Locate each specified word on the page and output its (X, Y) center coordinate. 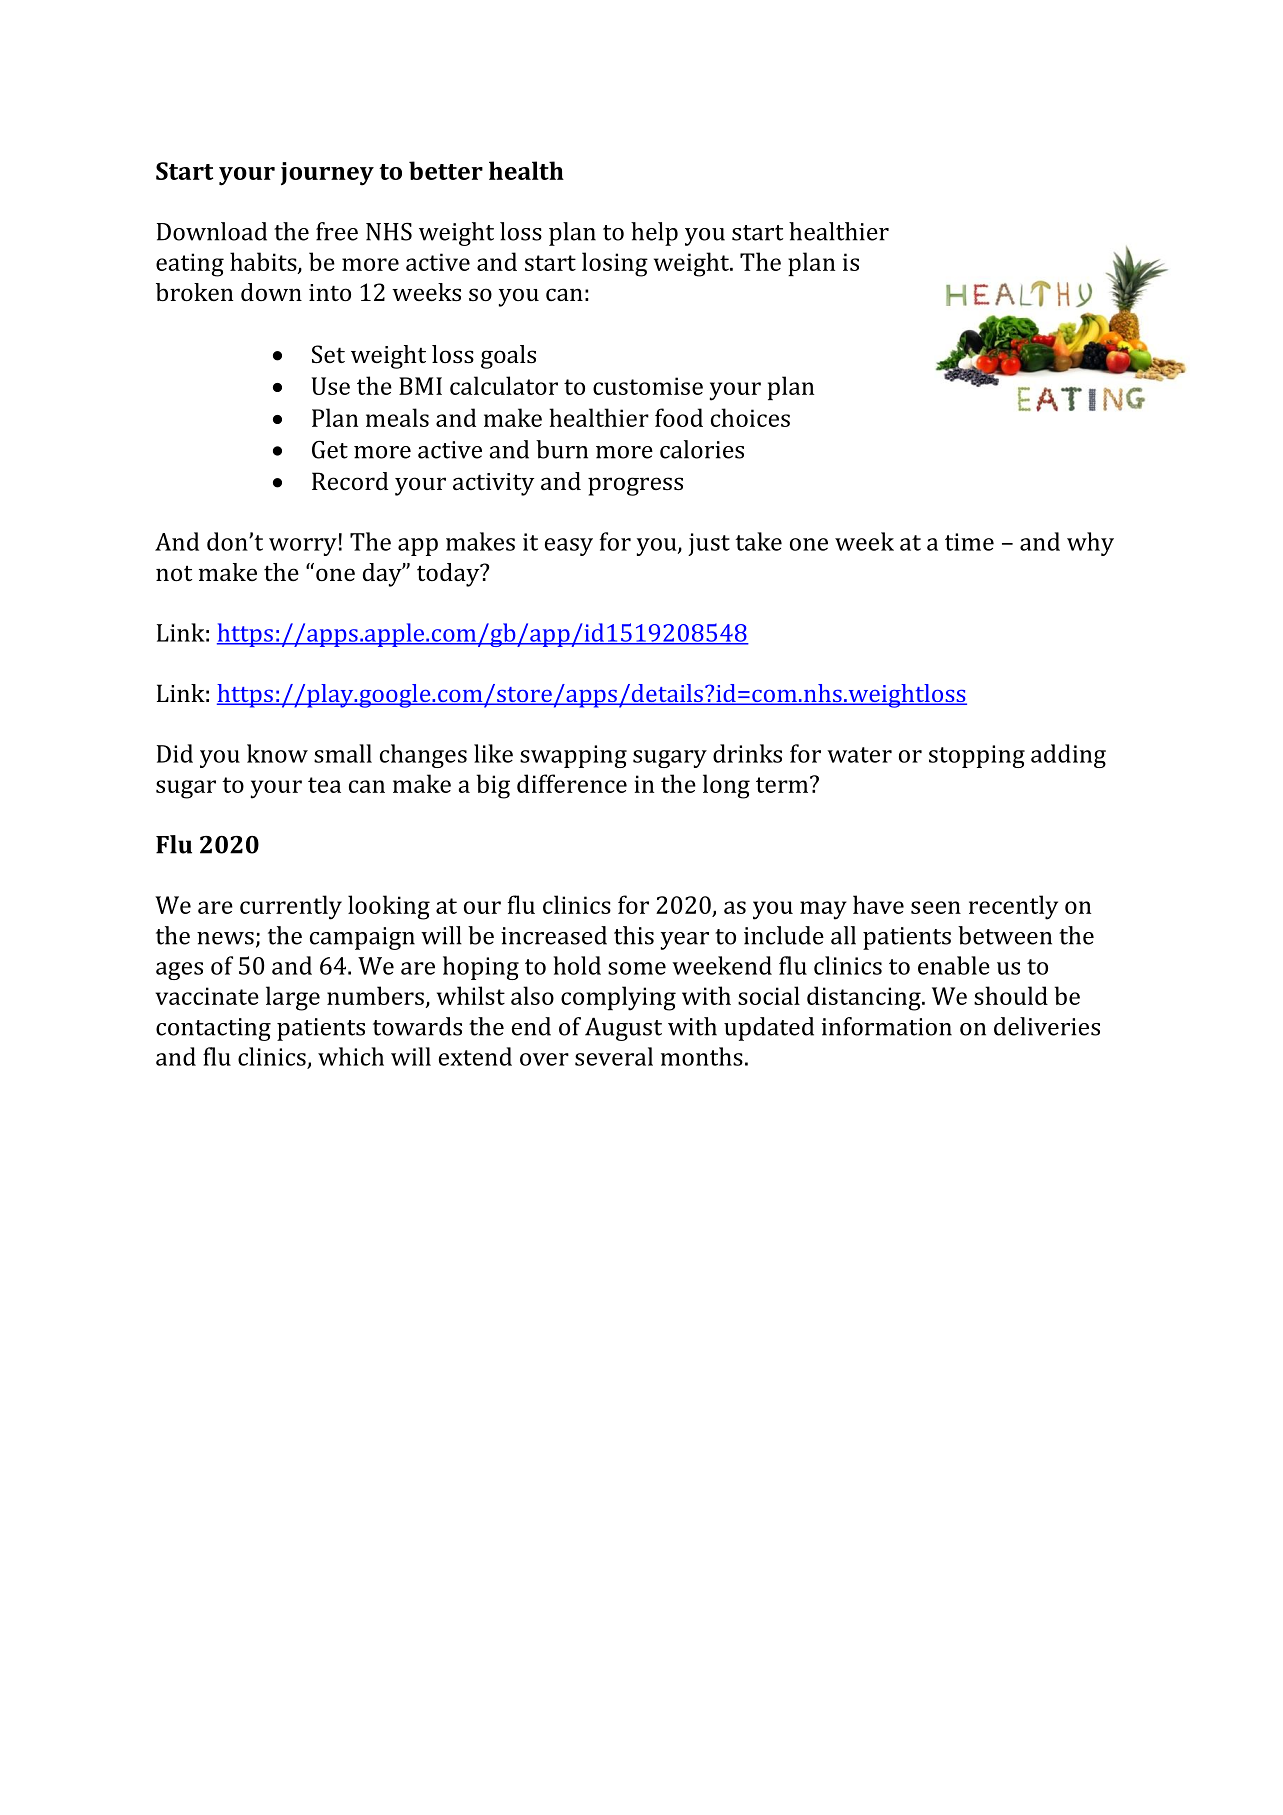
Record (350, 481)
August (623, 1029)
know (277, 753)
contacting (213, 1029)
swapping (573, 756)
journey (327, 174)
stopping (977, 756)
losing (615, 264)
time (969, 542)
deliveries (1047, 1026)
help (654, 234)
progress (635, 486)
